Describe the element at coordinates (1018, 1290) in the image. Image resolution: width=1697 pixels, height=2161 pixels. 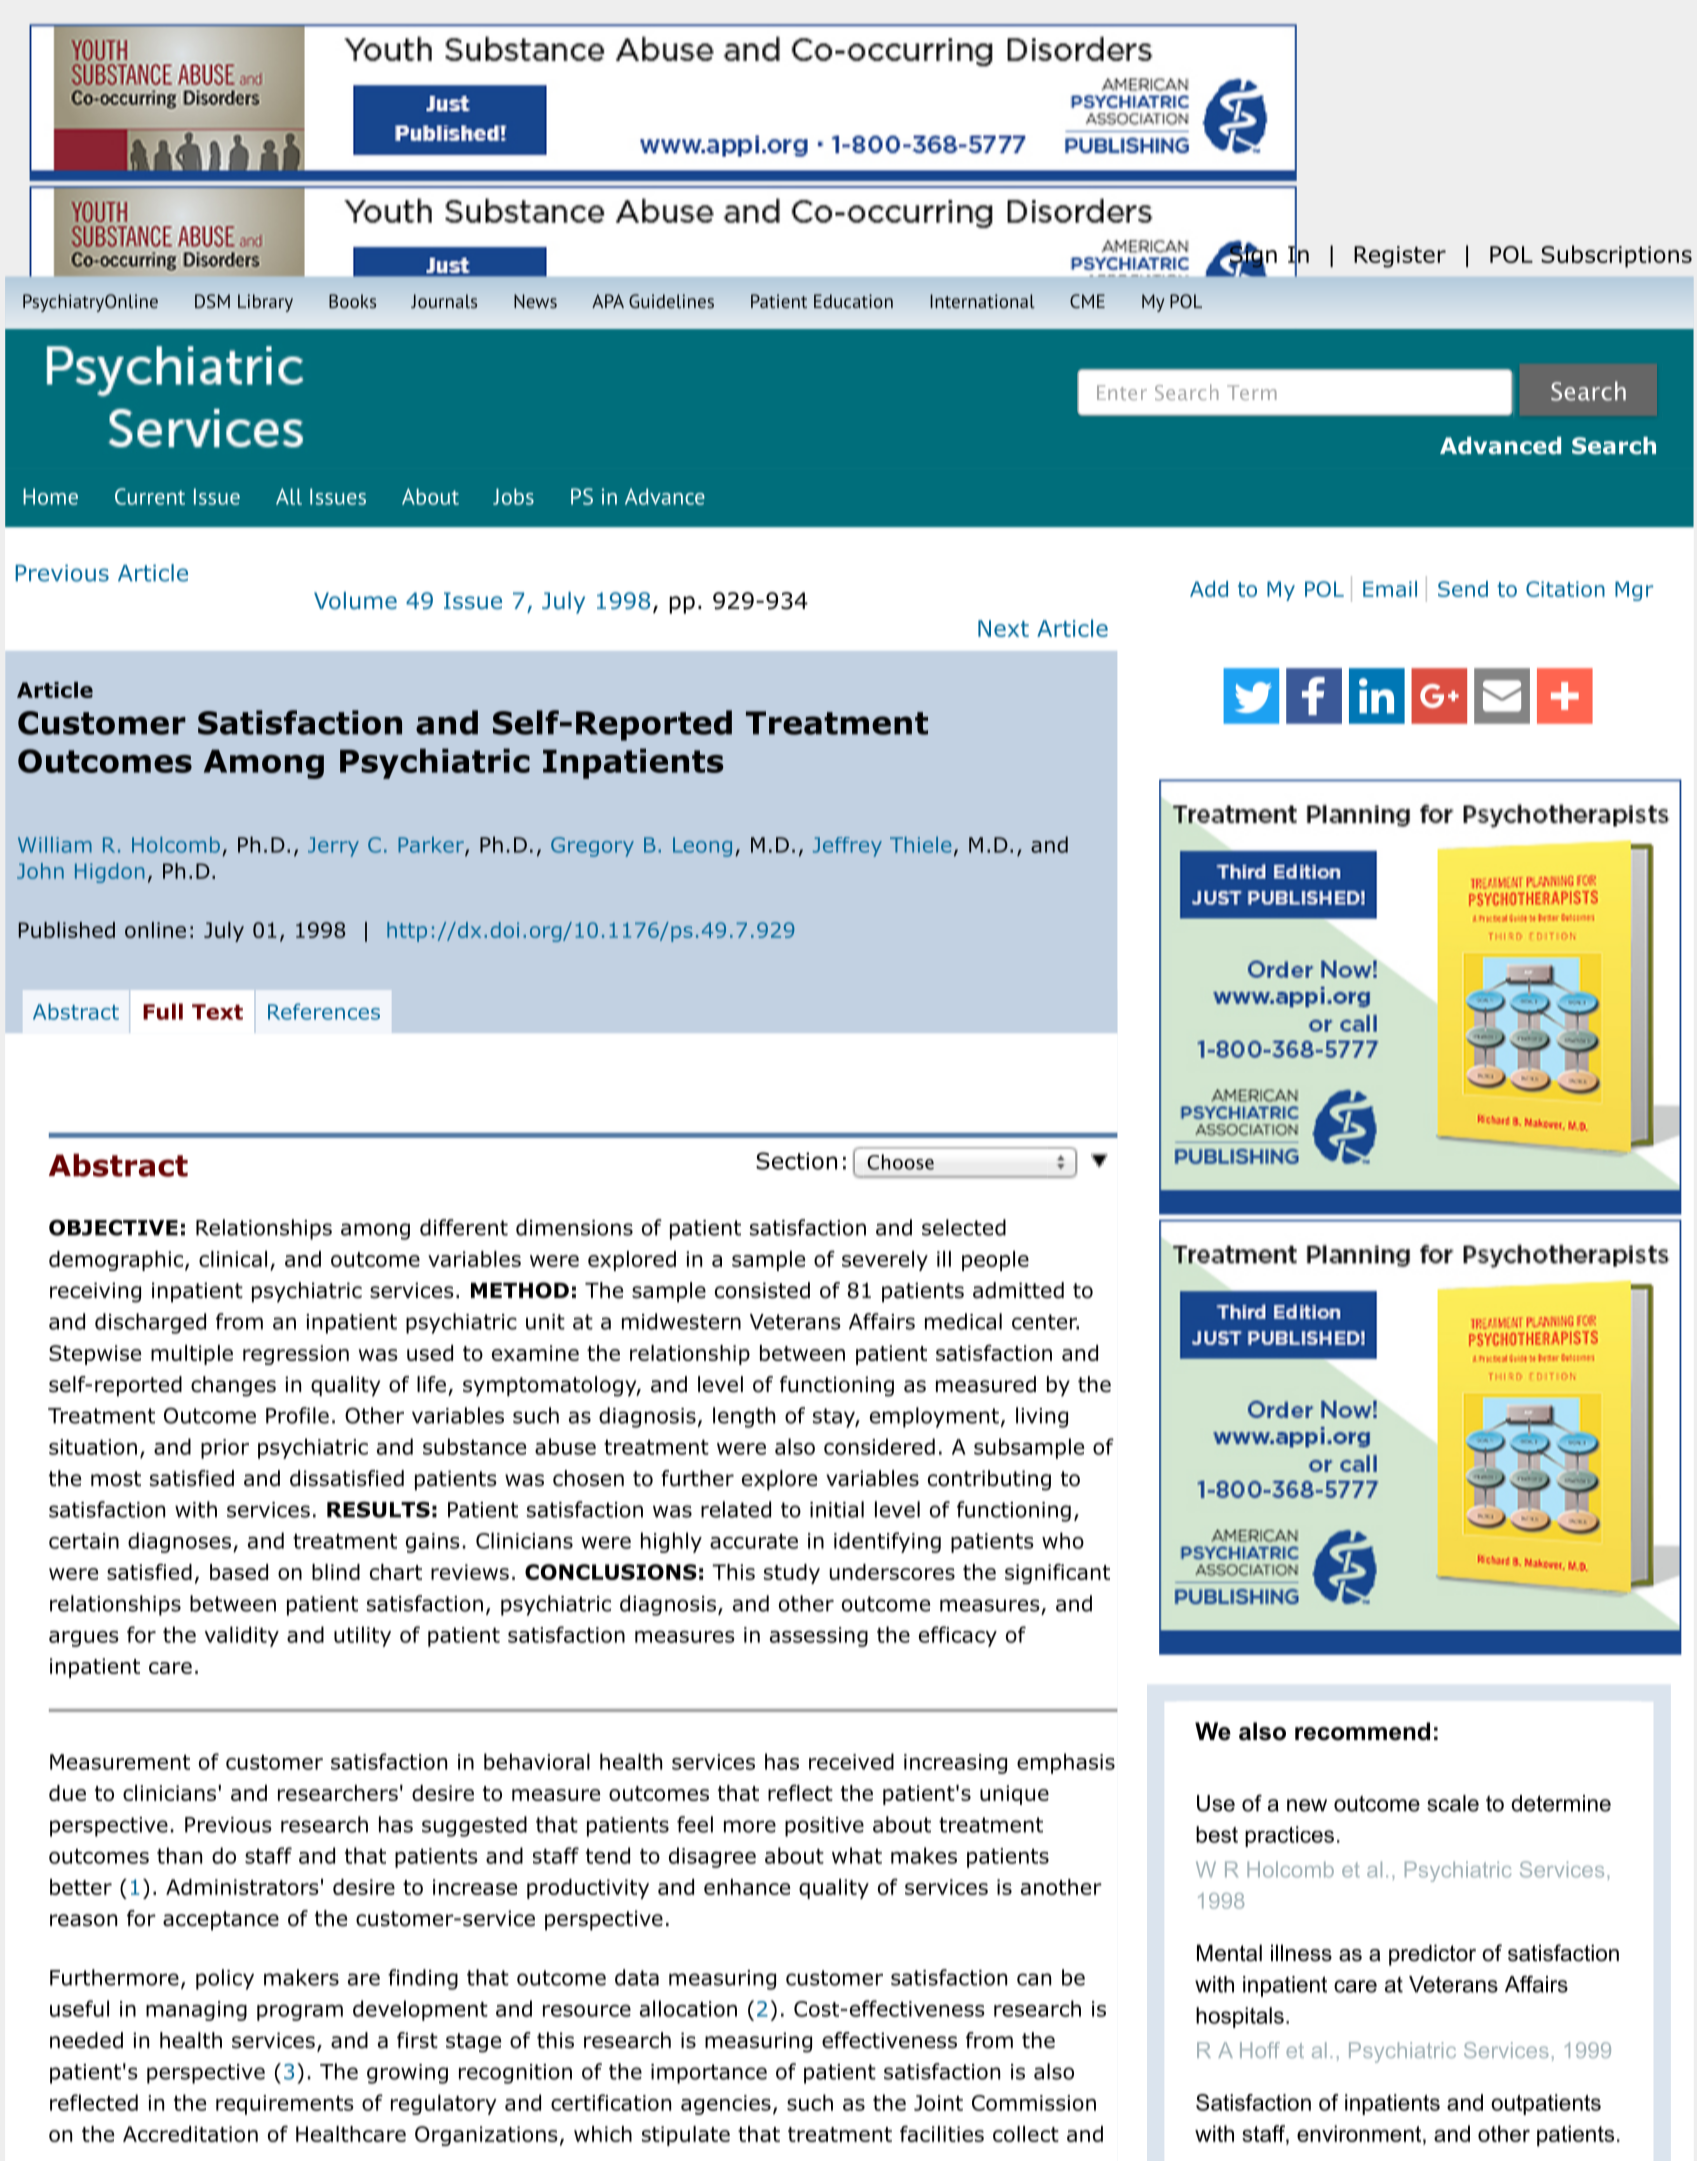
I see `admitted` at that location.
